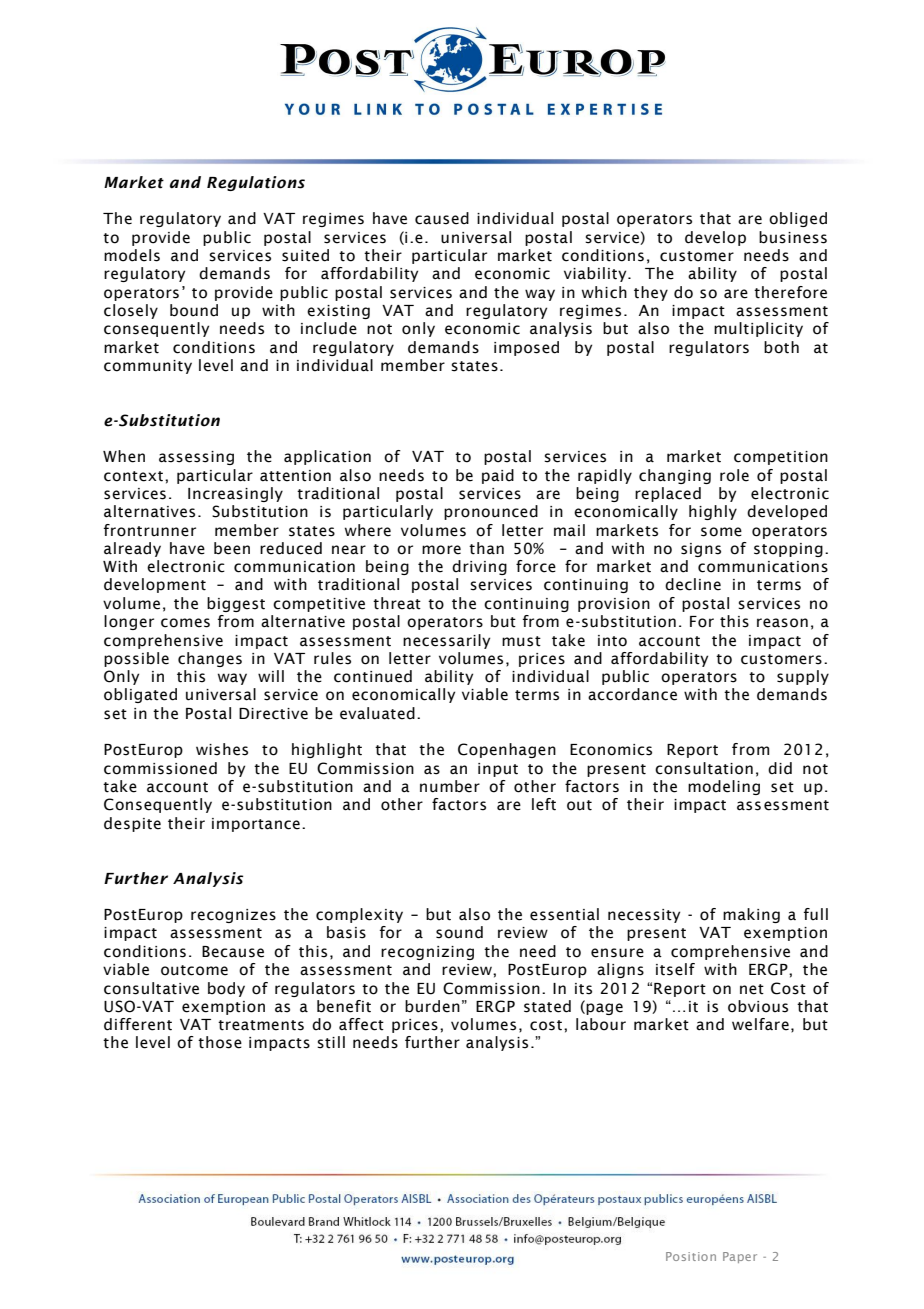 The width and height of the screenshot is (924, 1309). What do you see at coordinates (232, 548) in the screenshot?
I see `been` at bounding box center [232, 548].
